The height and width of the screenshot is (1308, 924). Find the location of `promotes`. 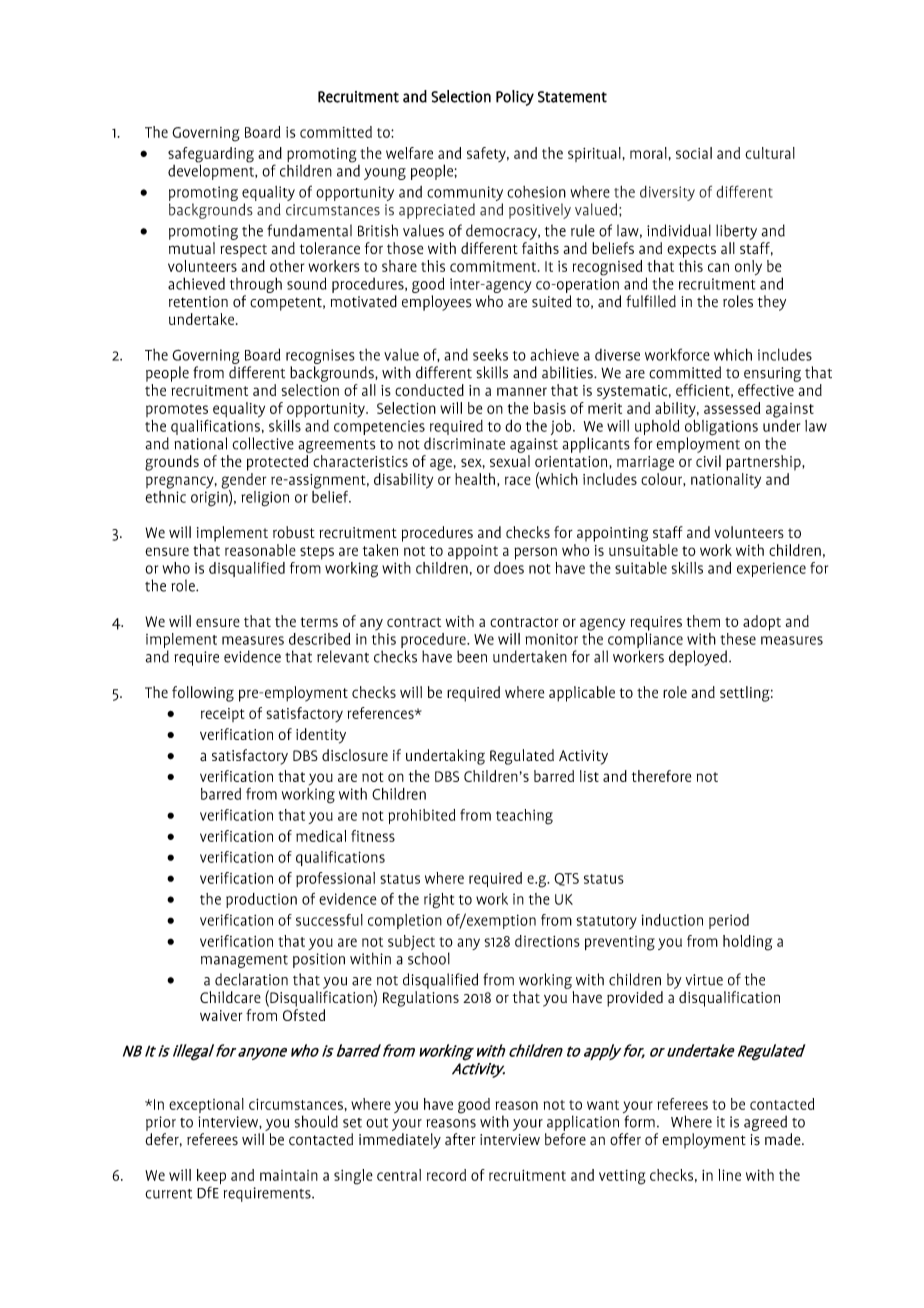

promotes is located at coordinates (177, 412).
